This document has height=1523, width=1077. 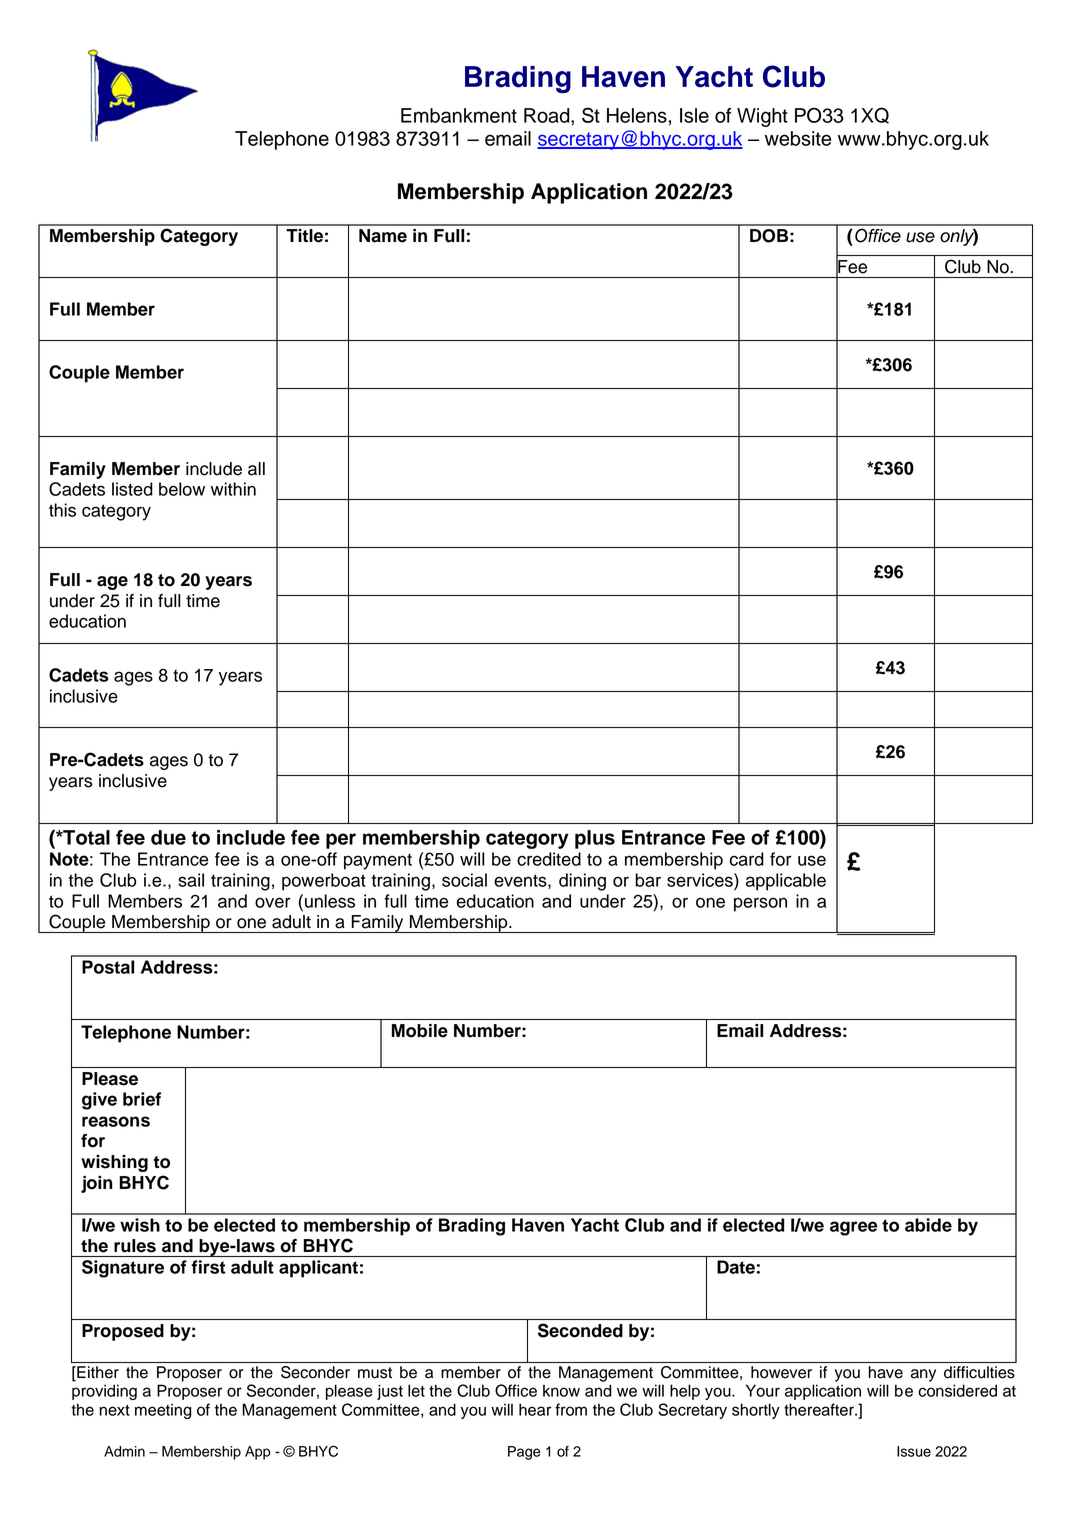 What do you see at coordinates (420, 1031) in the document?
I see `Mobile` at bounding box center [420, 1031].
